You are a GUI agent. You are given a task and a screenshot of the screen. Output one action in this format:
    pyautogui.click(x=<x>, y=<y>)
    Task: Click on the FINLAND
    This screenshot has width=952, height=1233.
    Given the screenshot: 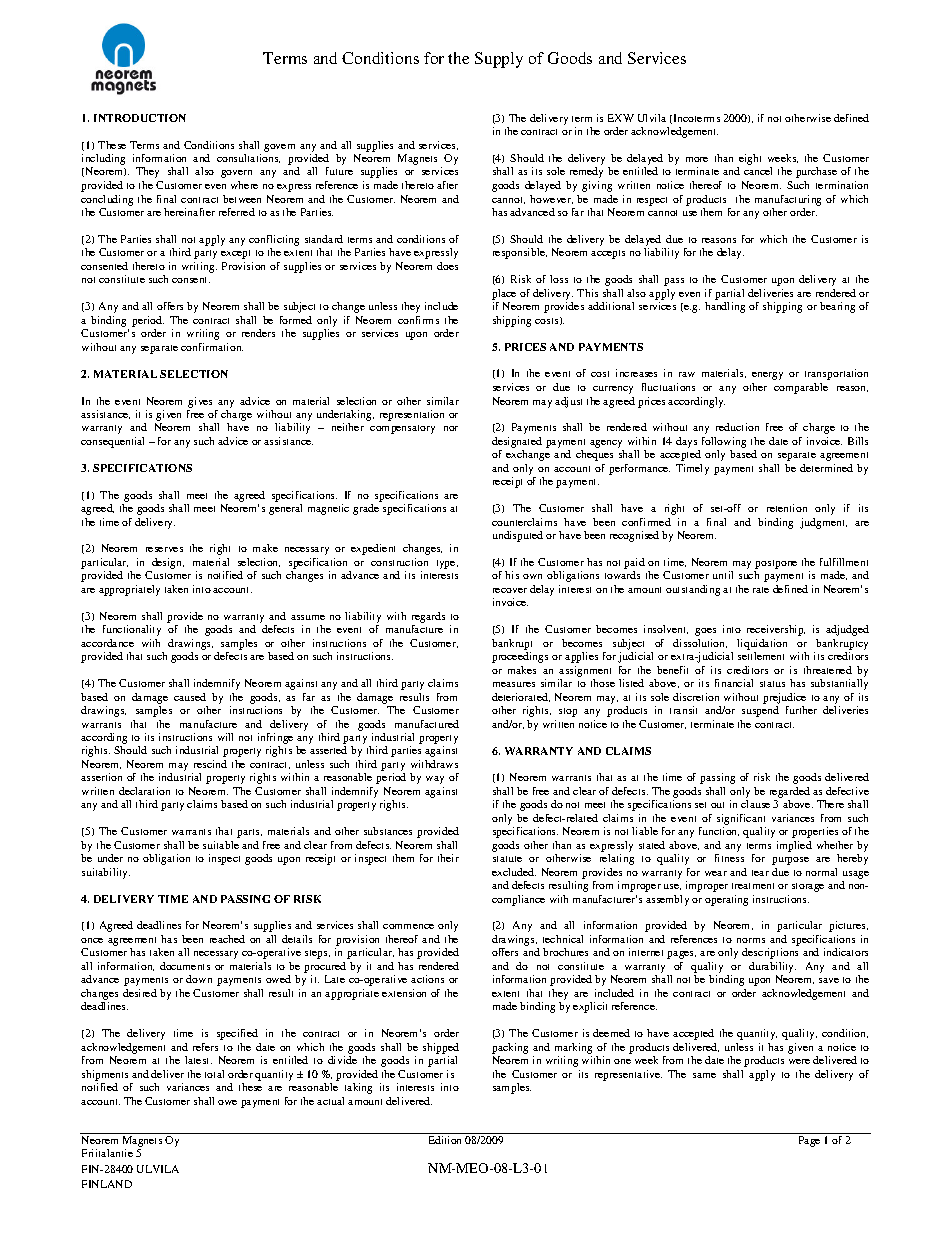 What is the action you would take?
    pyautogui.click(x=107, y=1184)
